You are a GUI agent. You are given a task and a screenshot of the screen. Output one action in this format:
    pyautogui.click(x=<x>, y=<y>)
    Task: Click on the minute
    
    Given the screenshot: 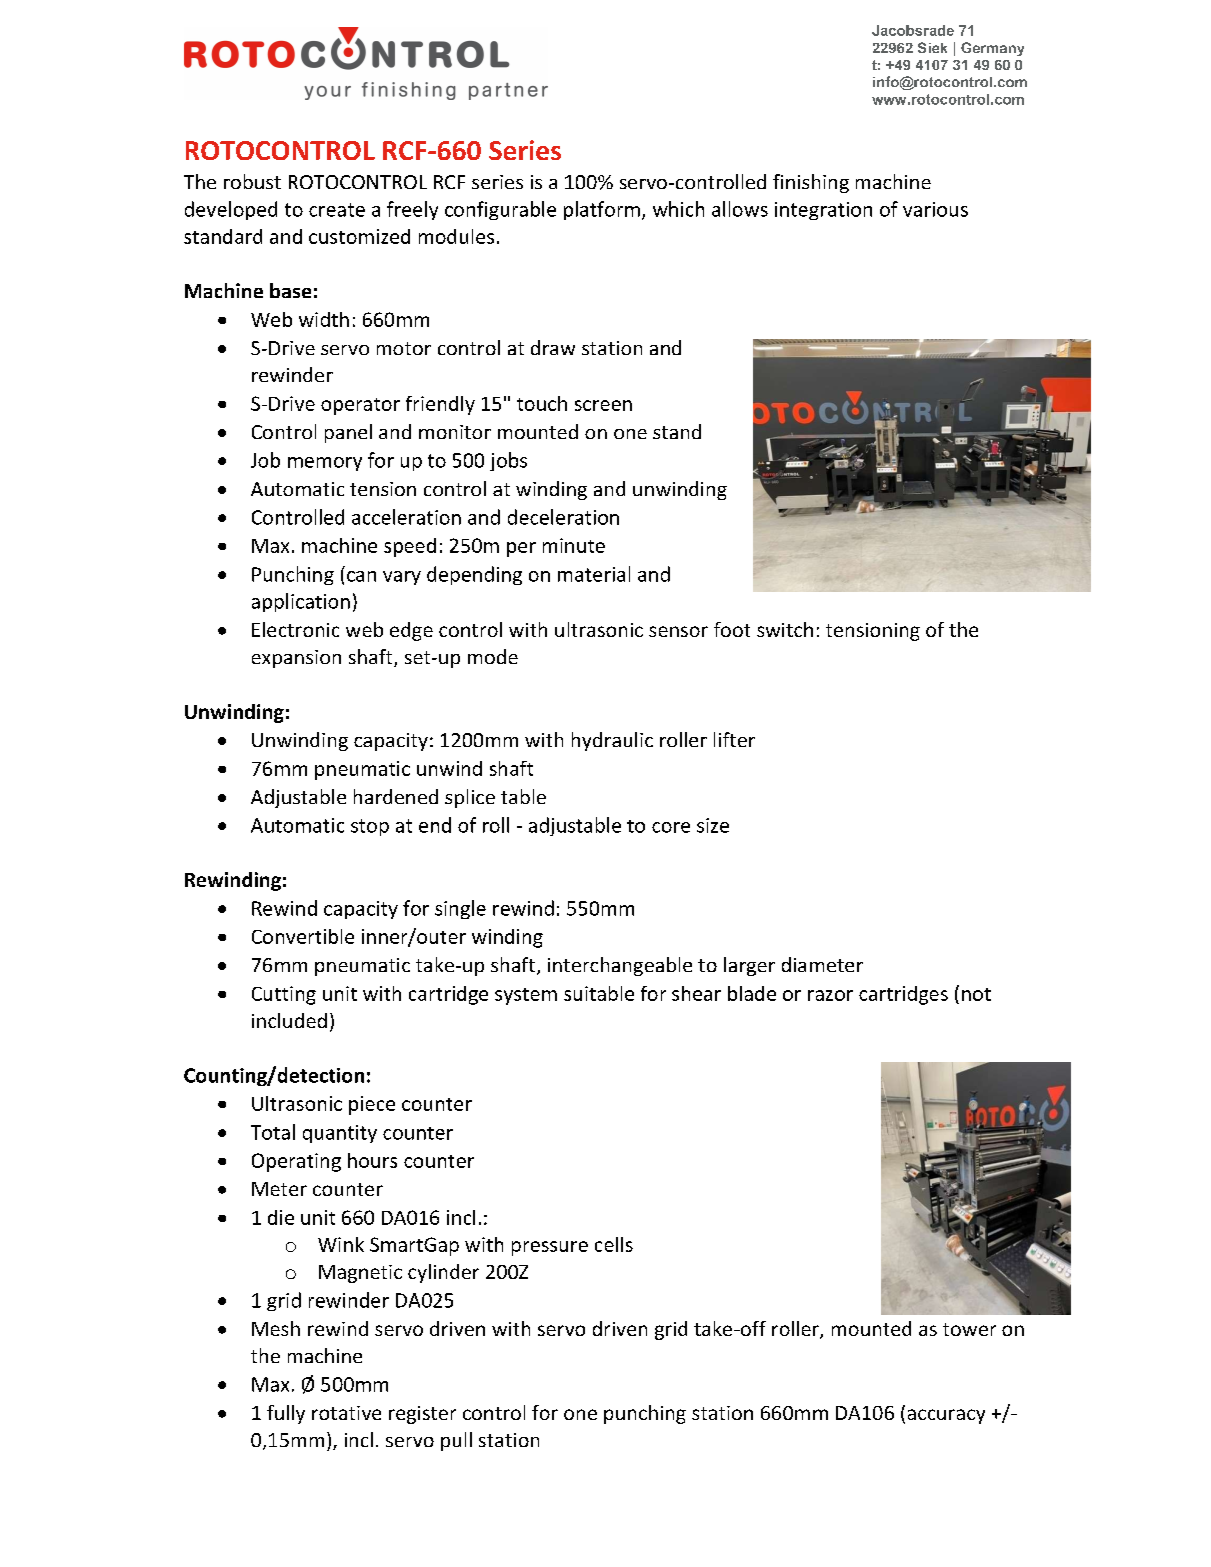 What is the action you would take?
    pyautogui.click(x=574, y=545)
